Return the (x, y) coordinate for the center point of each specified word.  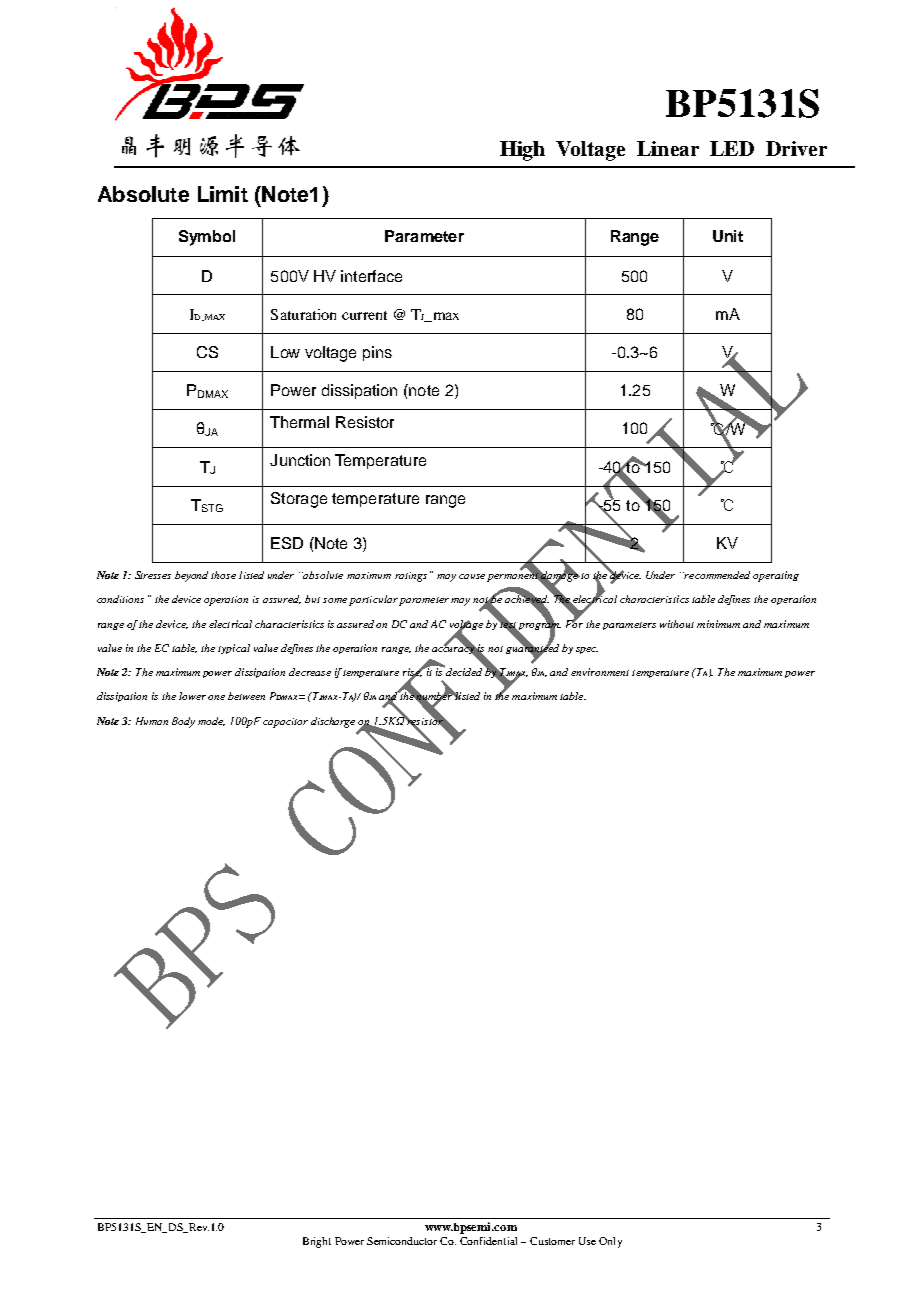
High (522, 151)
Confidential (488, 1241)
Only (610, 1242)
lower (192, 696)
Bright (317, 1242)
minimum (718, 624)
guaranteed (532, 649)
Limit (223, 194)
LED (732, 148)
